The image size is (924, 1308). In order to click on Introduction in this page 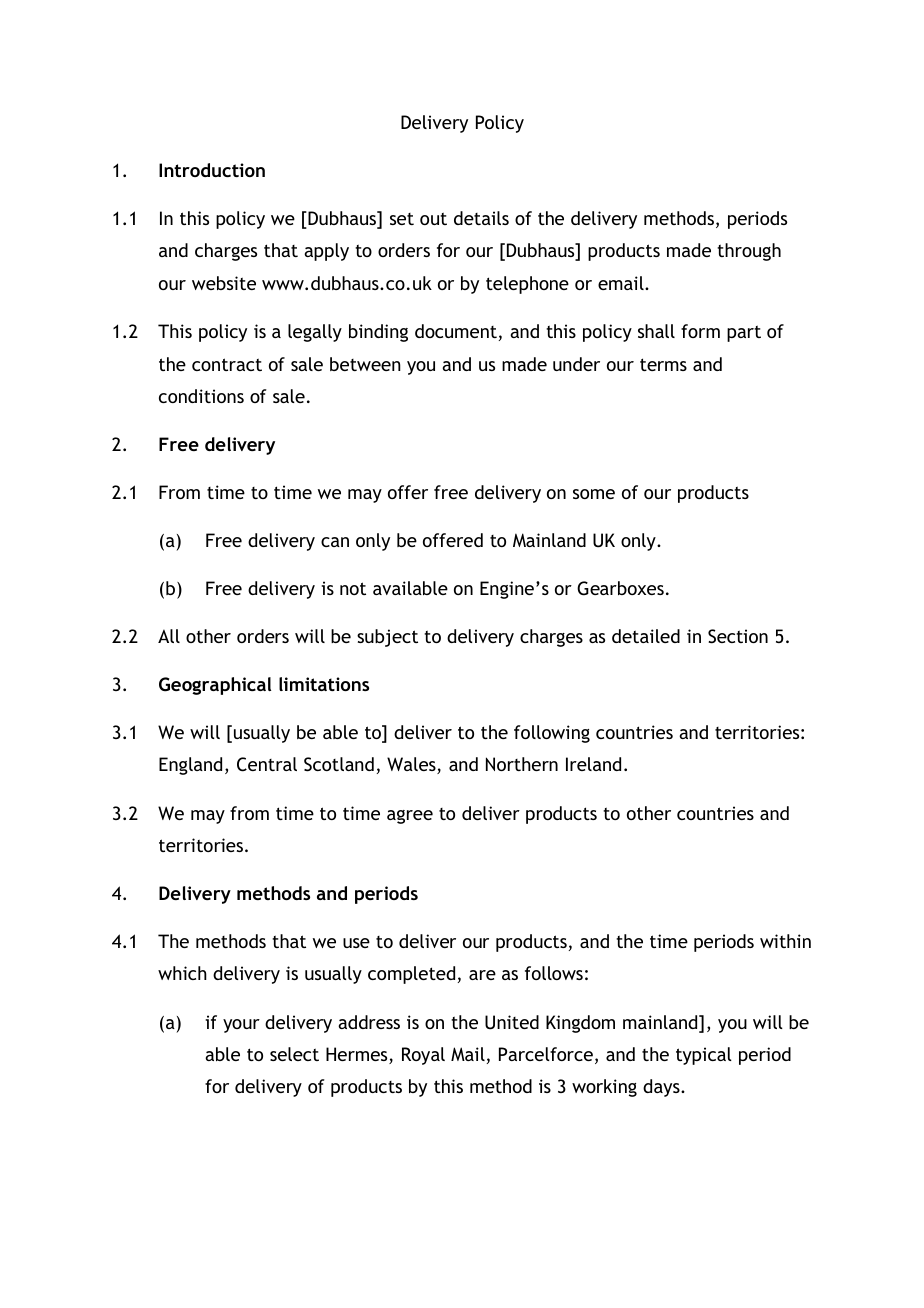, I will do `click(212, 170)`.
